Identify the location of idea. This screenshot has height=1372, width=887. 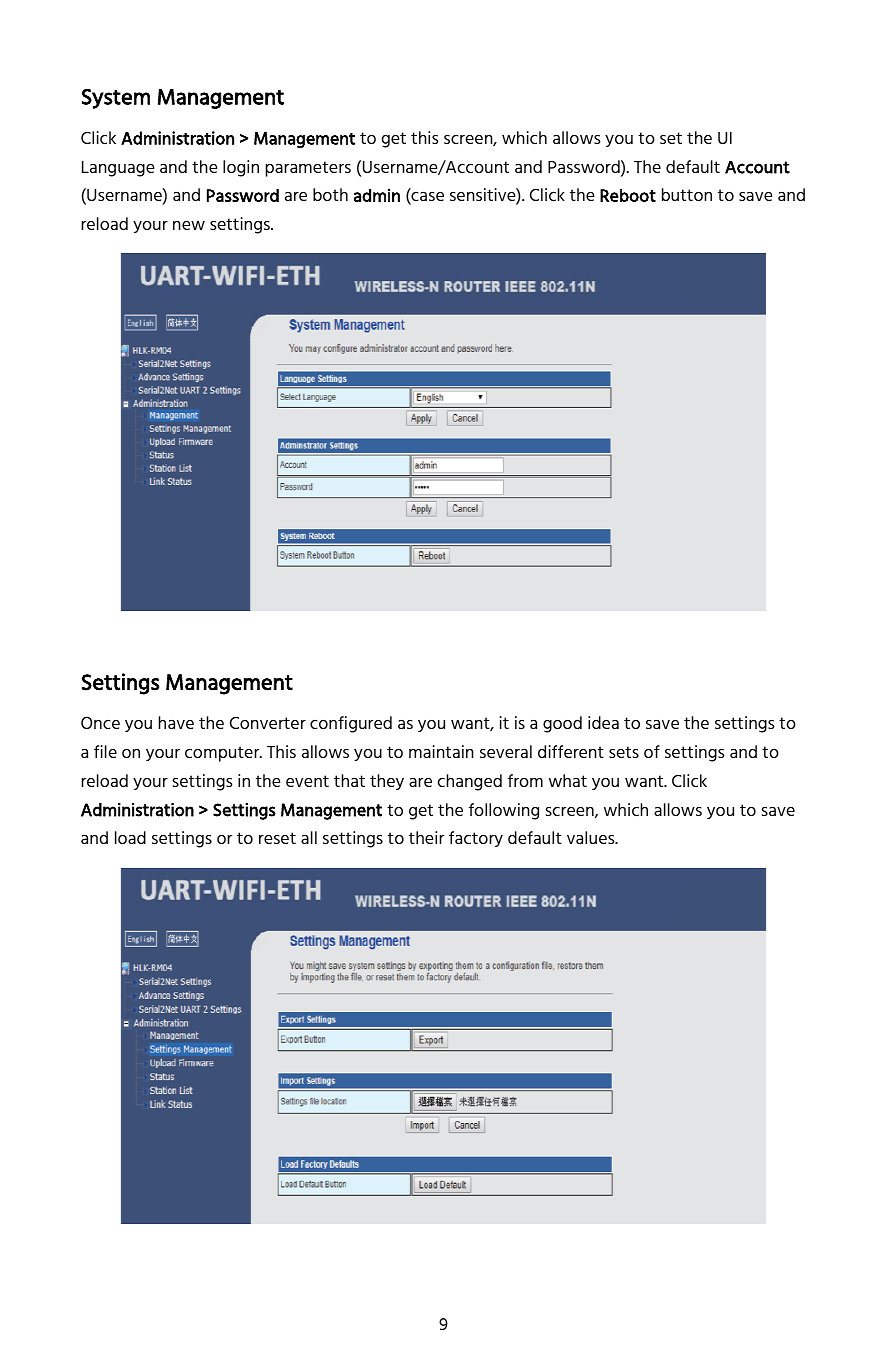
(603, 722).
